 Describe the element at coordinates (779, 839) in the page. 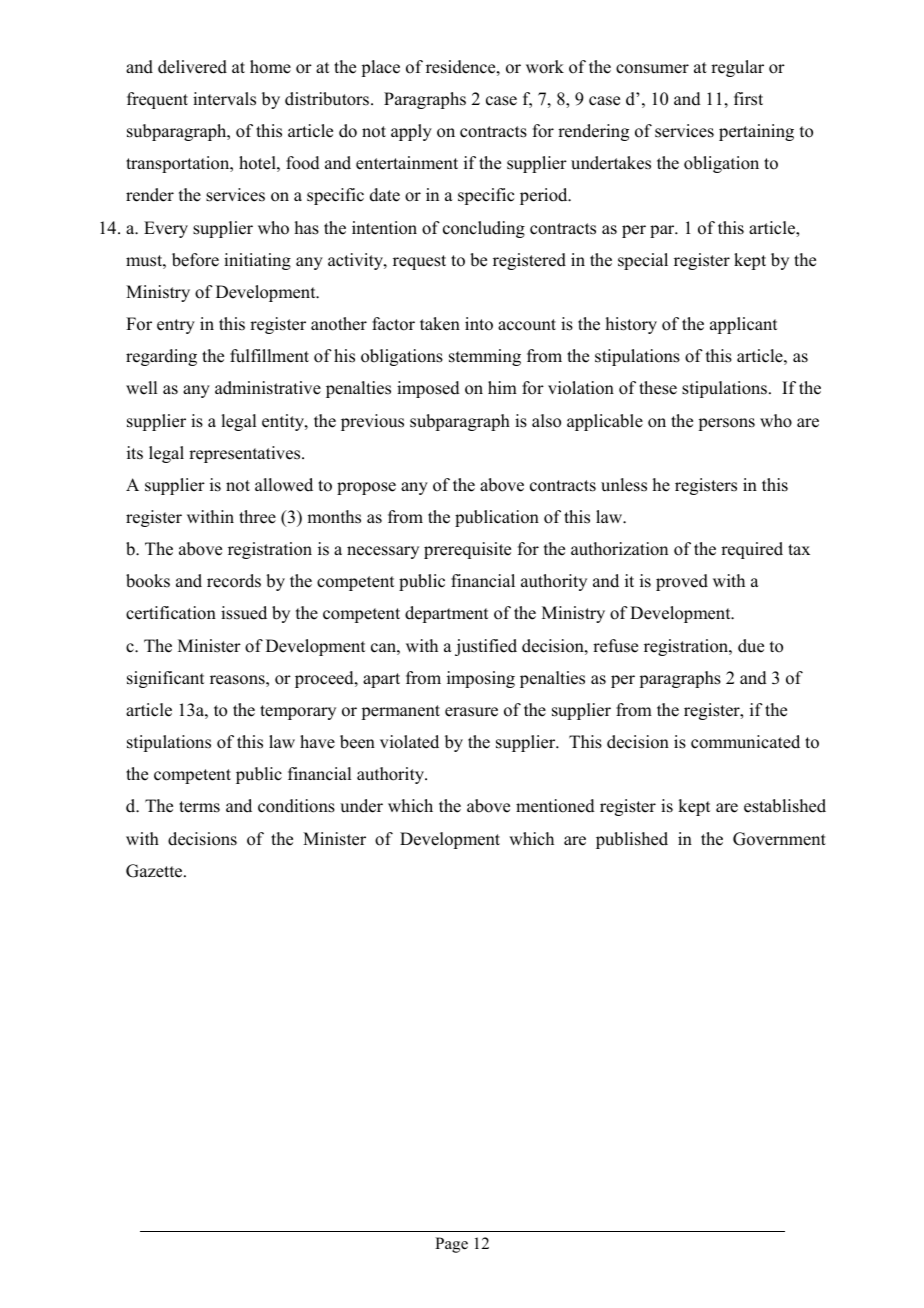

I see `Government` at that location.
